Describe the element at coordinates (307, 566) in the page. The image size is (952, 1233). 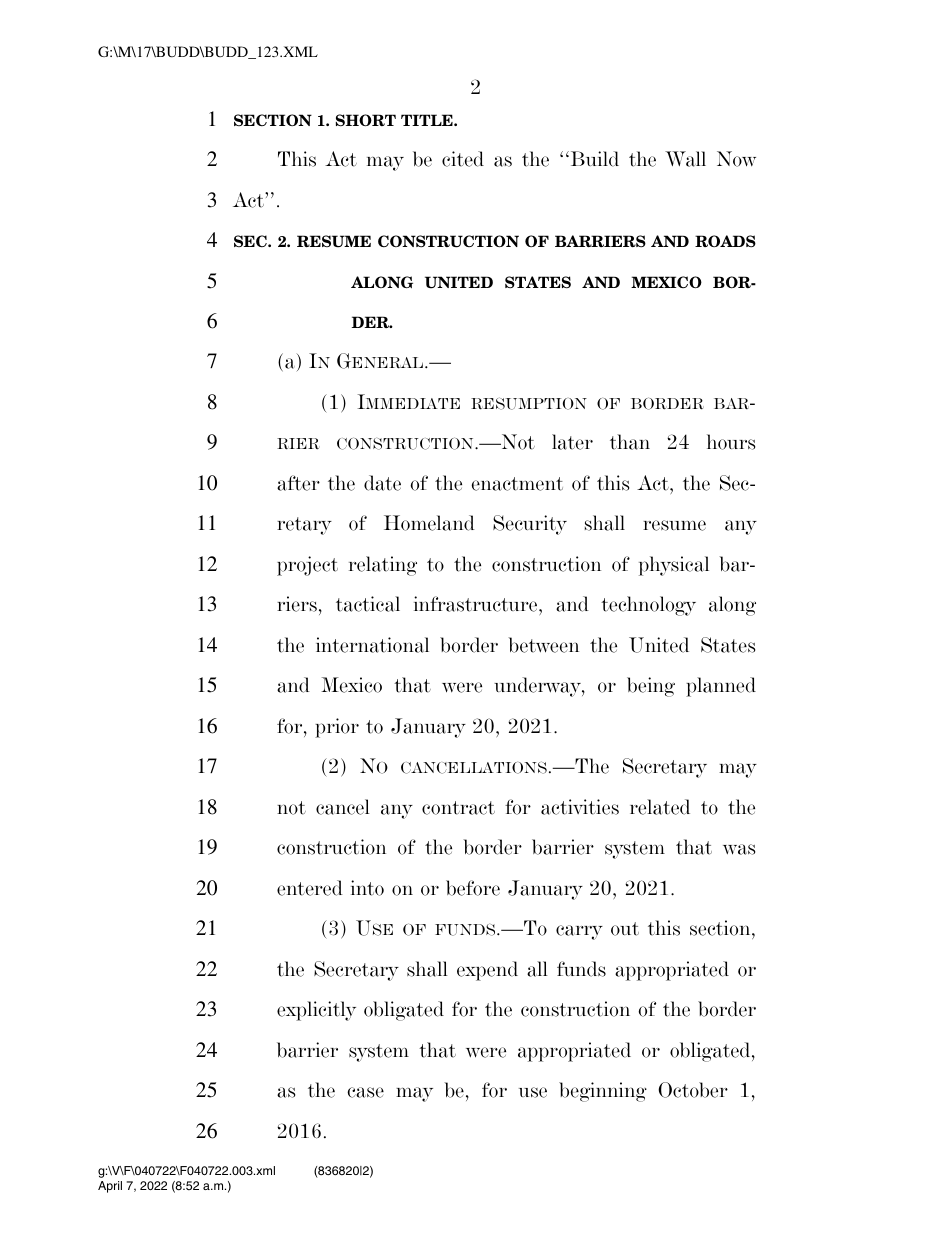
I see `project` at that location.
